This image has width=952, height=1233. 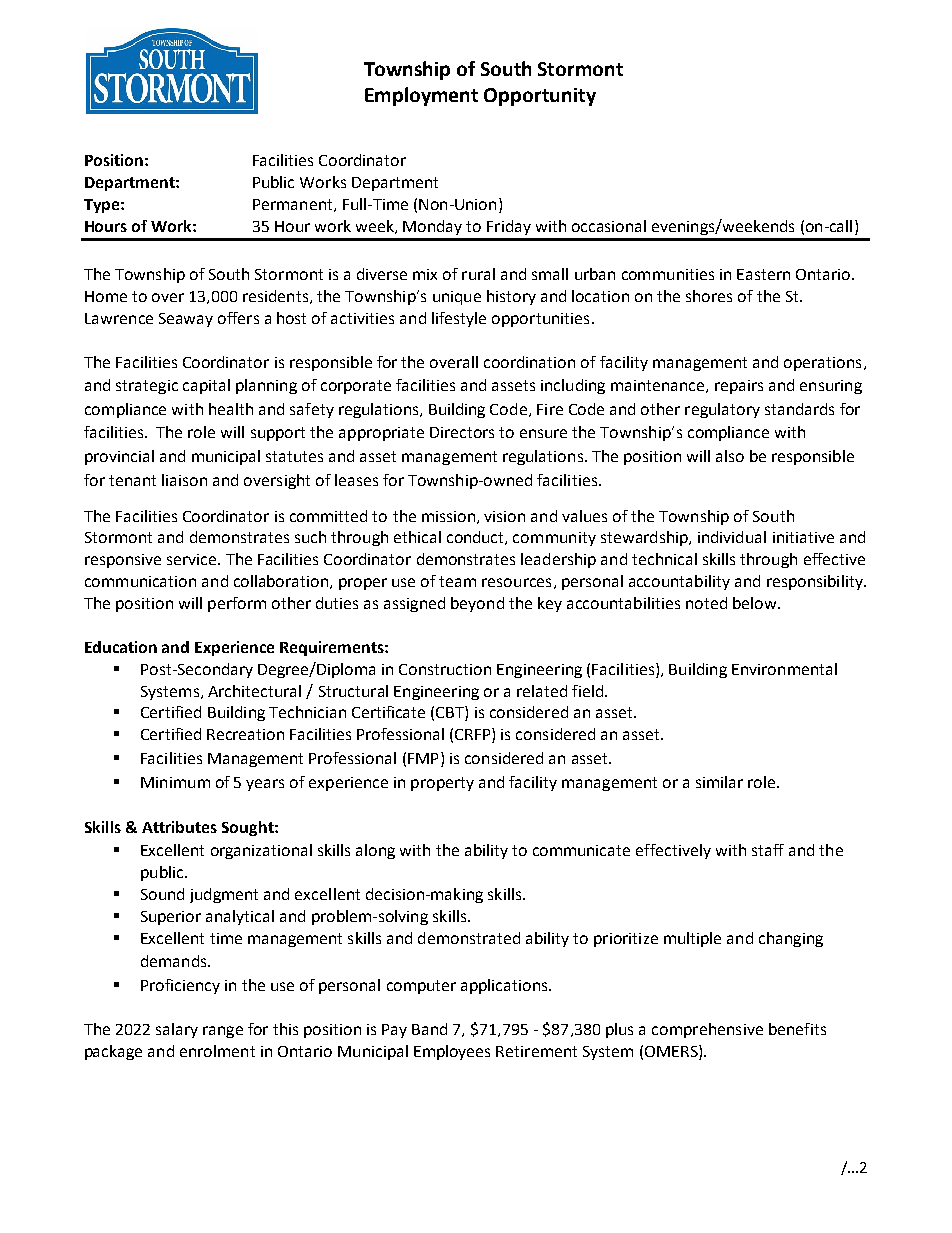 What do you see at coordinates (739, 387) in the image?
I see `repairs` at bounding box center [739, 387].
